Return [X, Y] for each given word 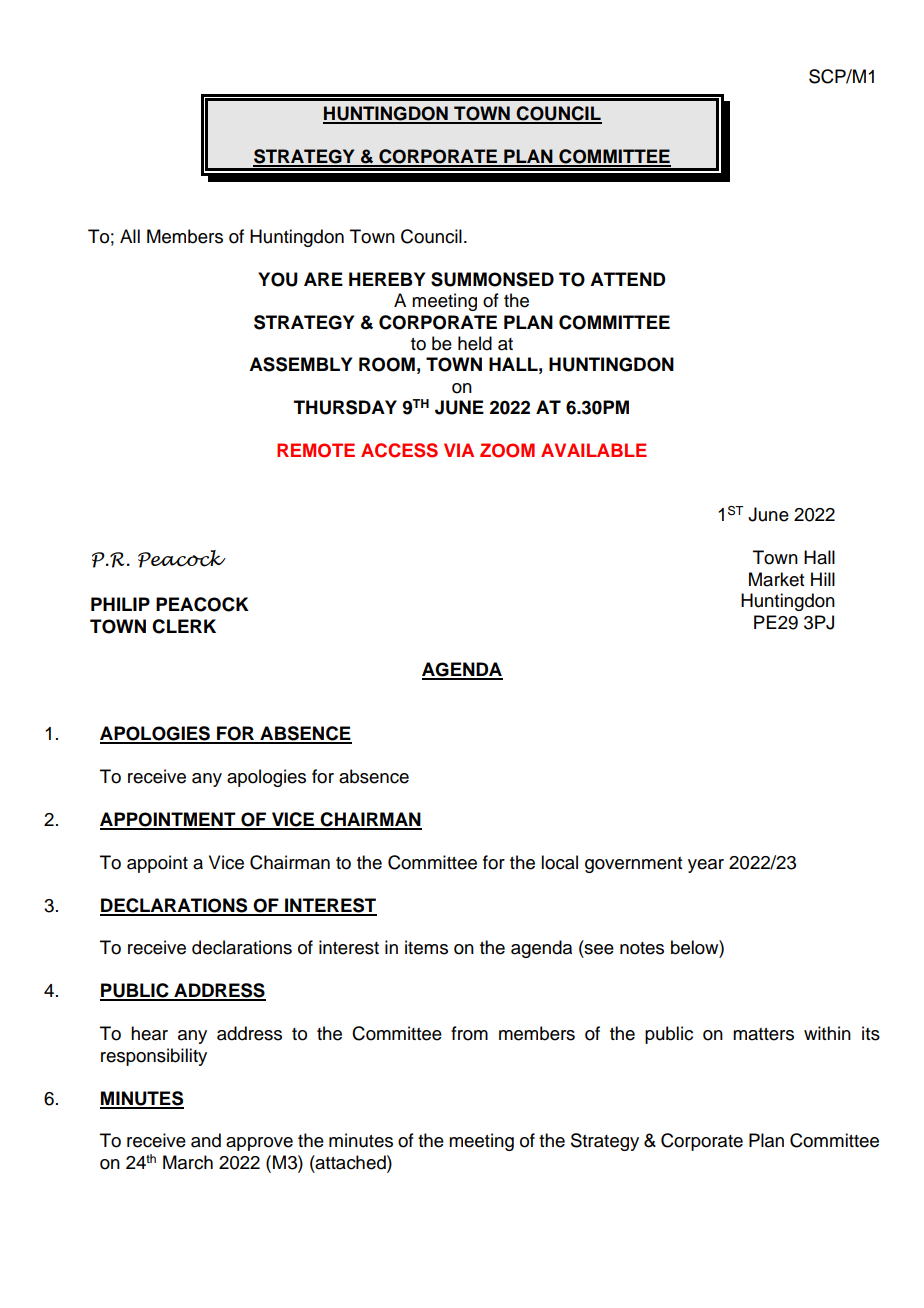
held [475, 343]
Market [776, 579]
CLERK [184, 626]
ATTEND [628, 279]
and [206, 1140]
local [559, 862]
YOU [278, 279]
